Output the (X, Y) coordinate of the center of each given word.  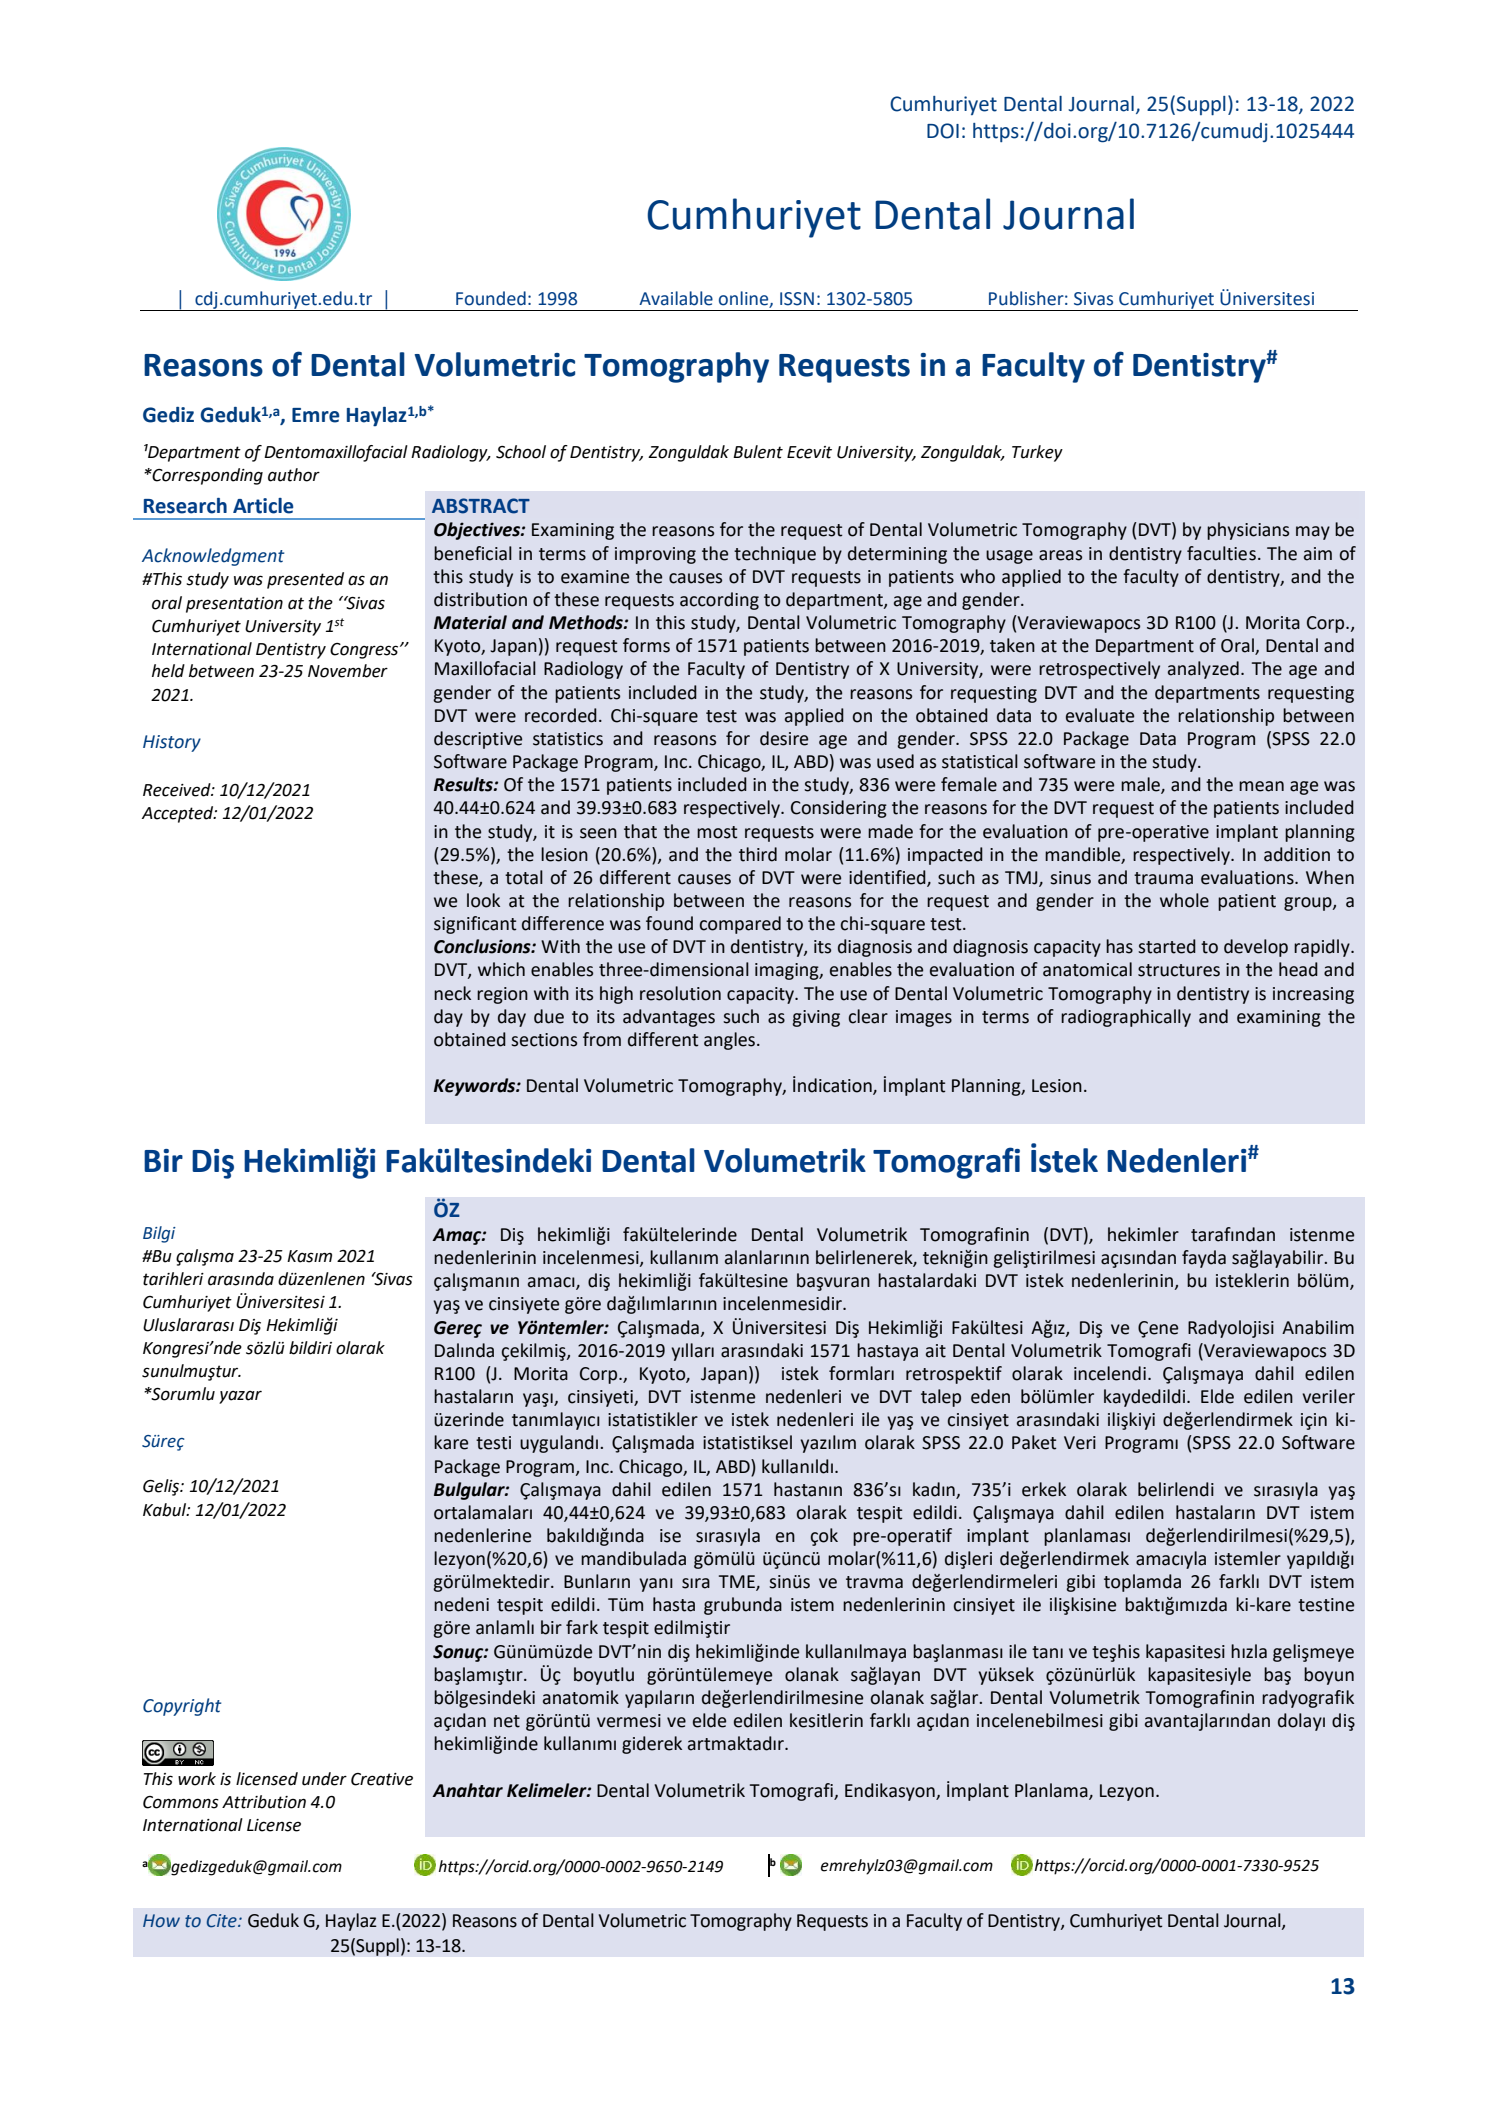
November (348, 671)
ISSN (797, 299)
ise (670, 1536)
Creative (382, 1779)
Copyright (182, 1707)
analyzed (1203, 670)
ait (936, 1351)
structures (1179, 970)
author (294, 475)
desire (784, 738)
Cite (223, 1921)
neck (452, 993)
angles (729, 1041)
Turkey (1037, 453)
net (507, 1721)
